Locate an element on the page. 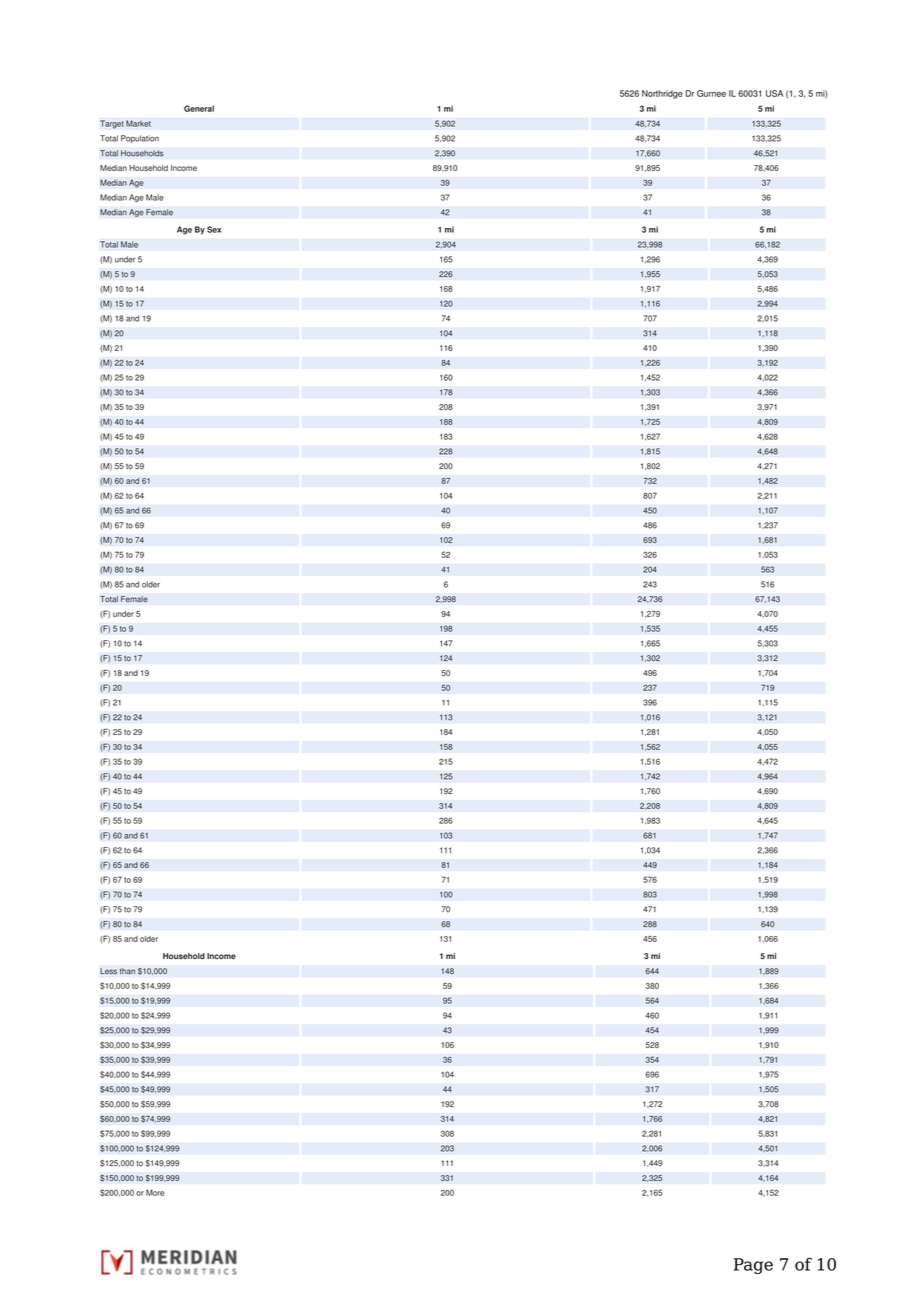  Less is located at coordinates (108, 971).
